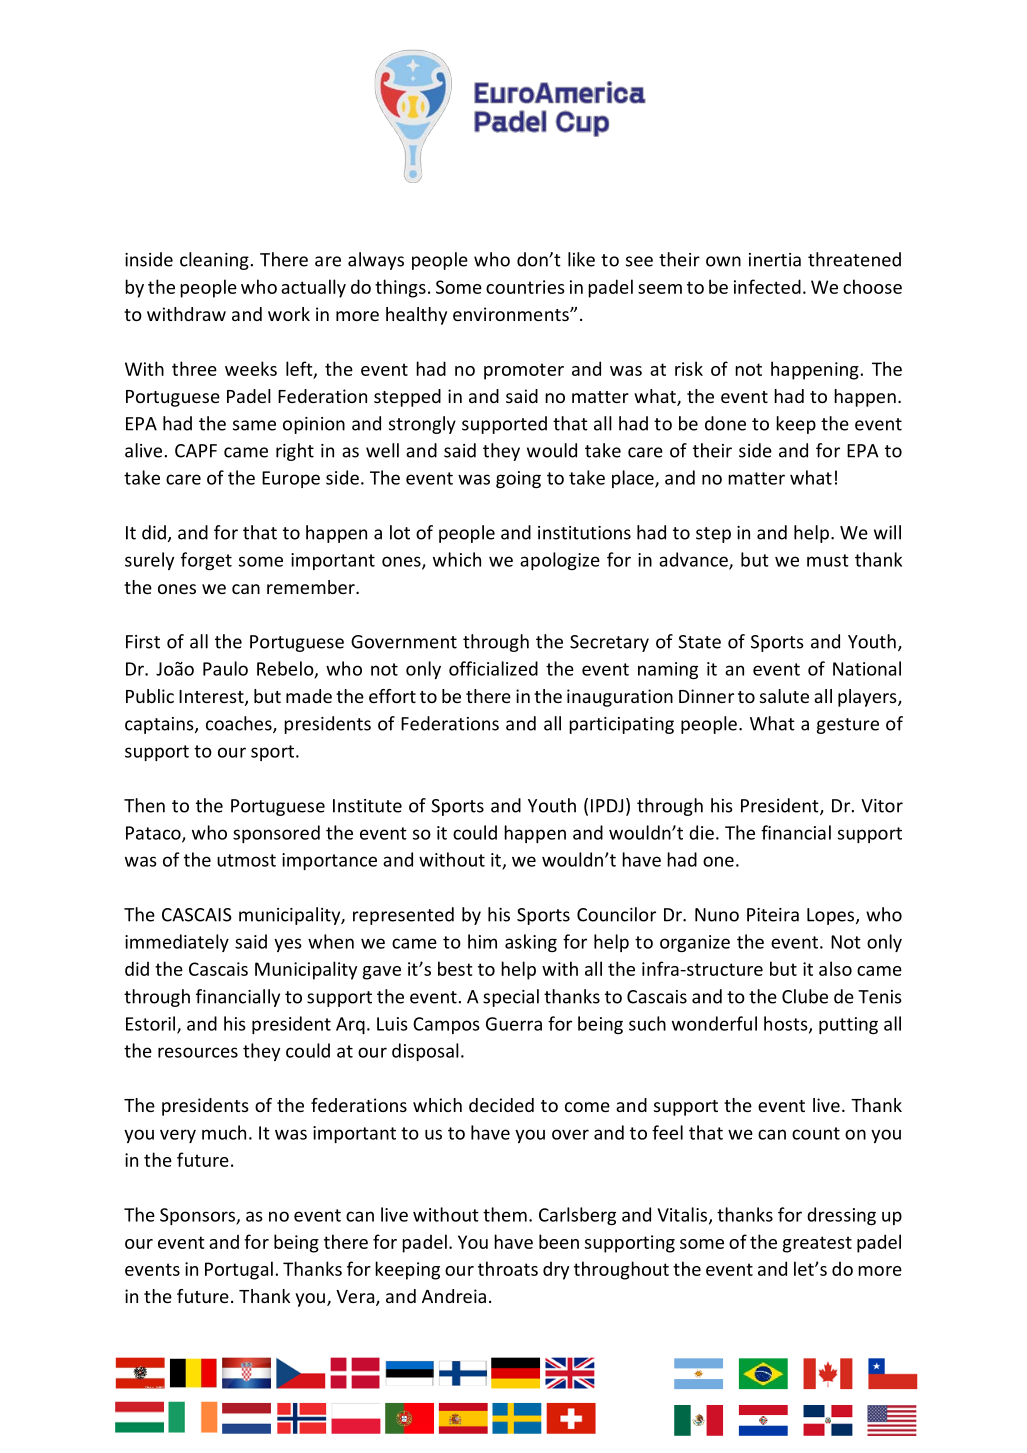  What do you see at coordinates (214, 261) in the screenshot?
I see `cleaning` at bounding box center [214, 261].
